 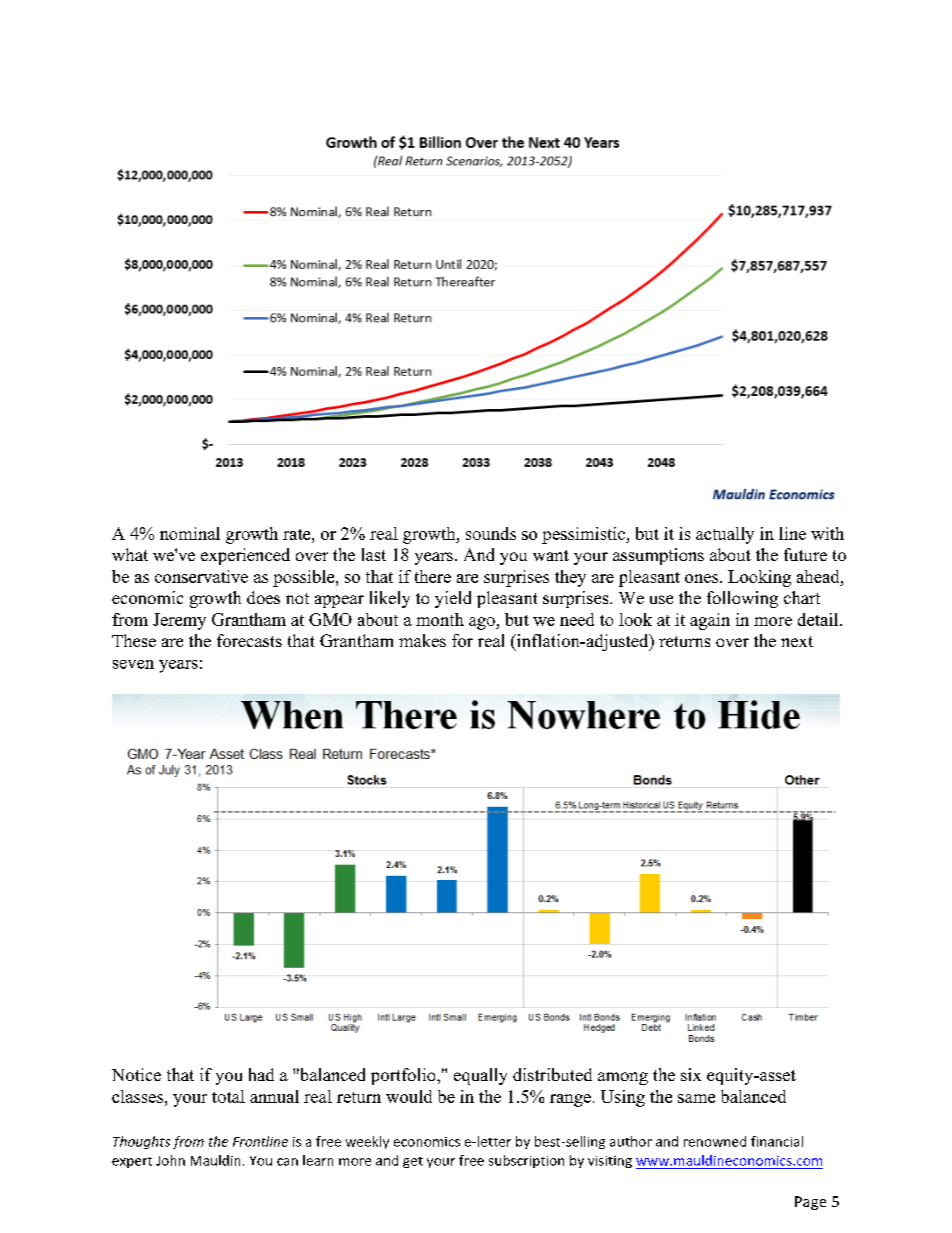 What do you see at coordinates (710, 621) in the screenshot?
I see `again` at bounding box center [710, 621].
